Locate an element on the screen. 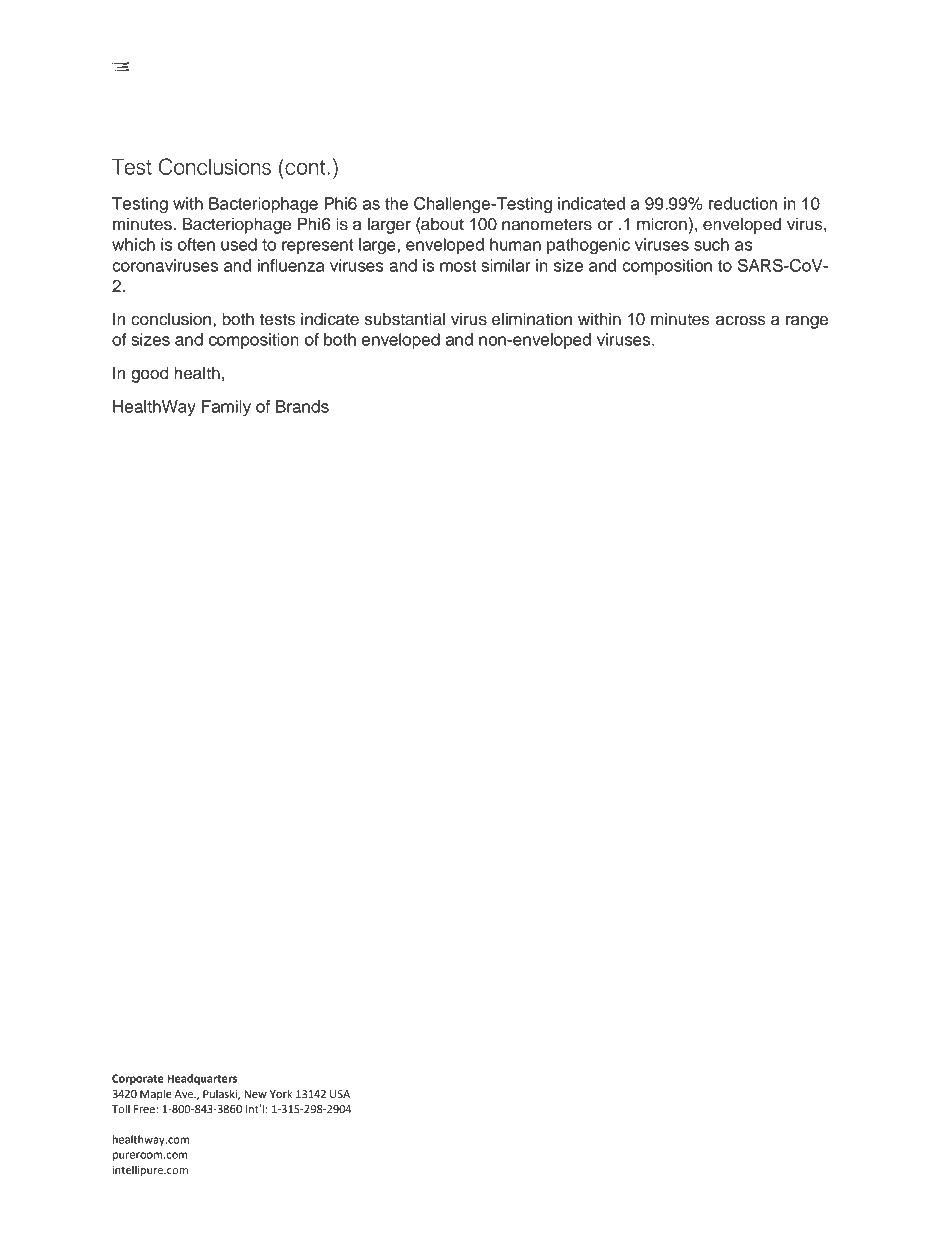 This screenshot has height=1233, width=952. range is located at coordinates (807, 322).
